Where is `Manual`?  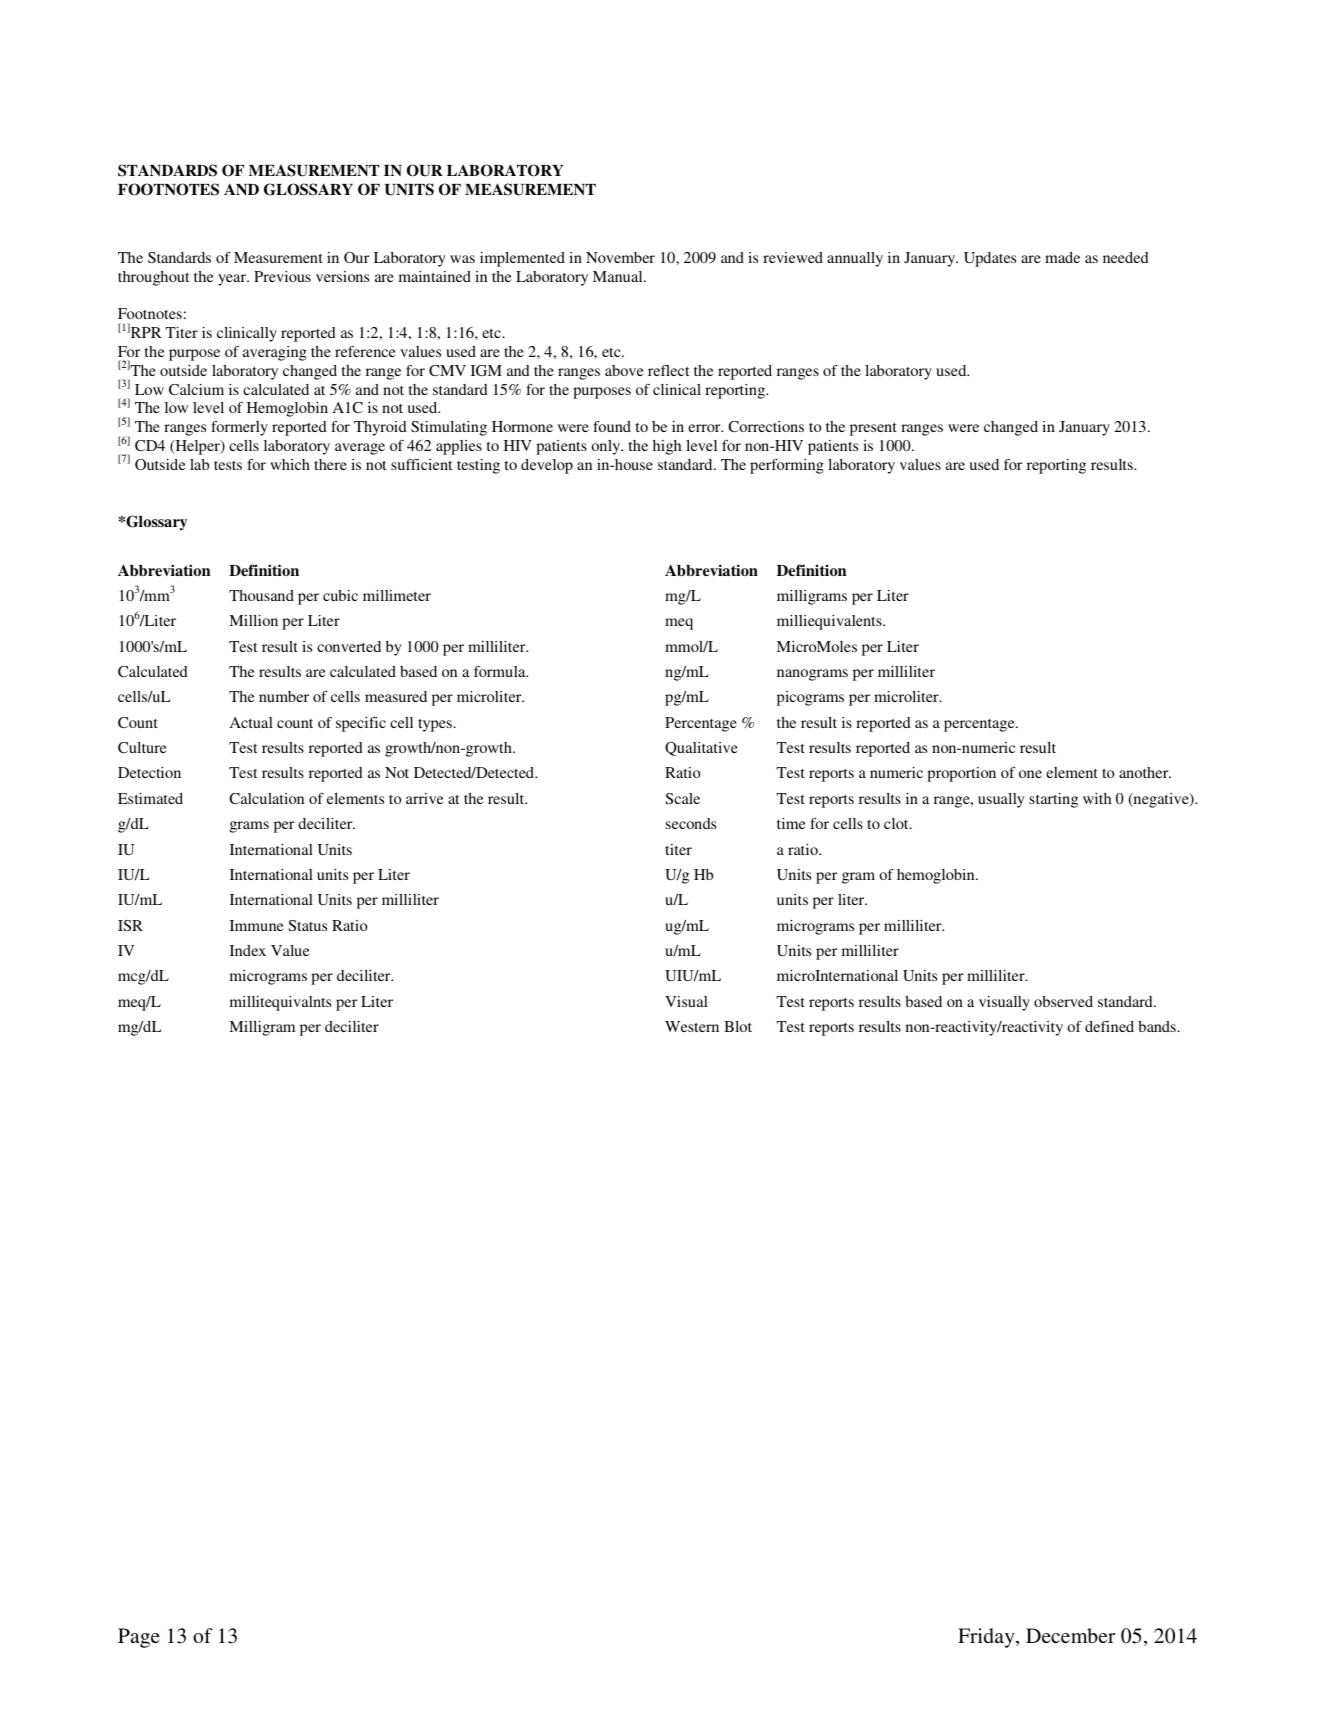
Manual is located at coordinates (619, 276).
